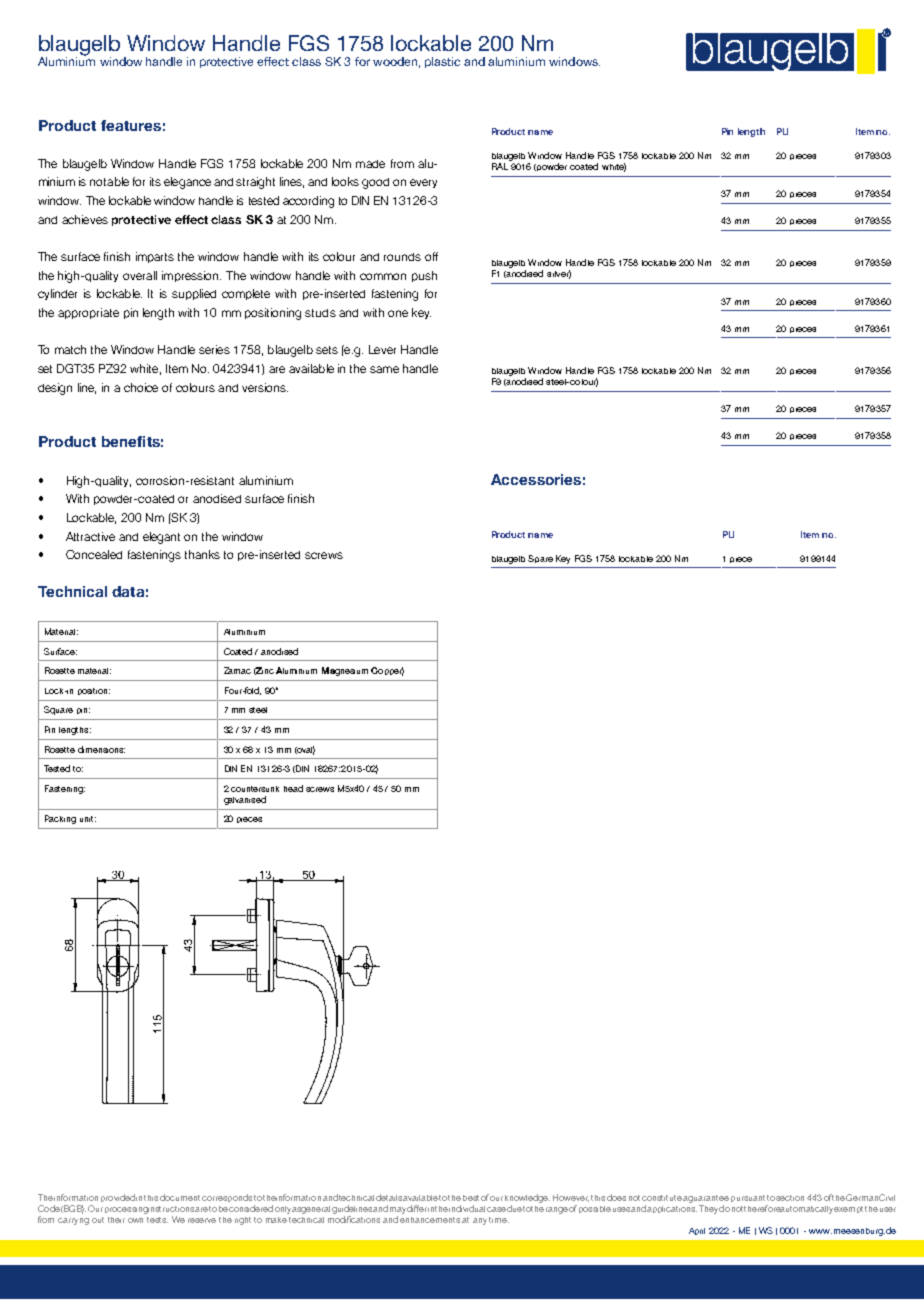 The height and width of the image is (1308, 924). I want to click on notable, so click(109, 181).
